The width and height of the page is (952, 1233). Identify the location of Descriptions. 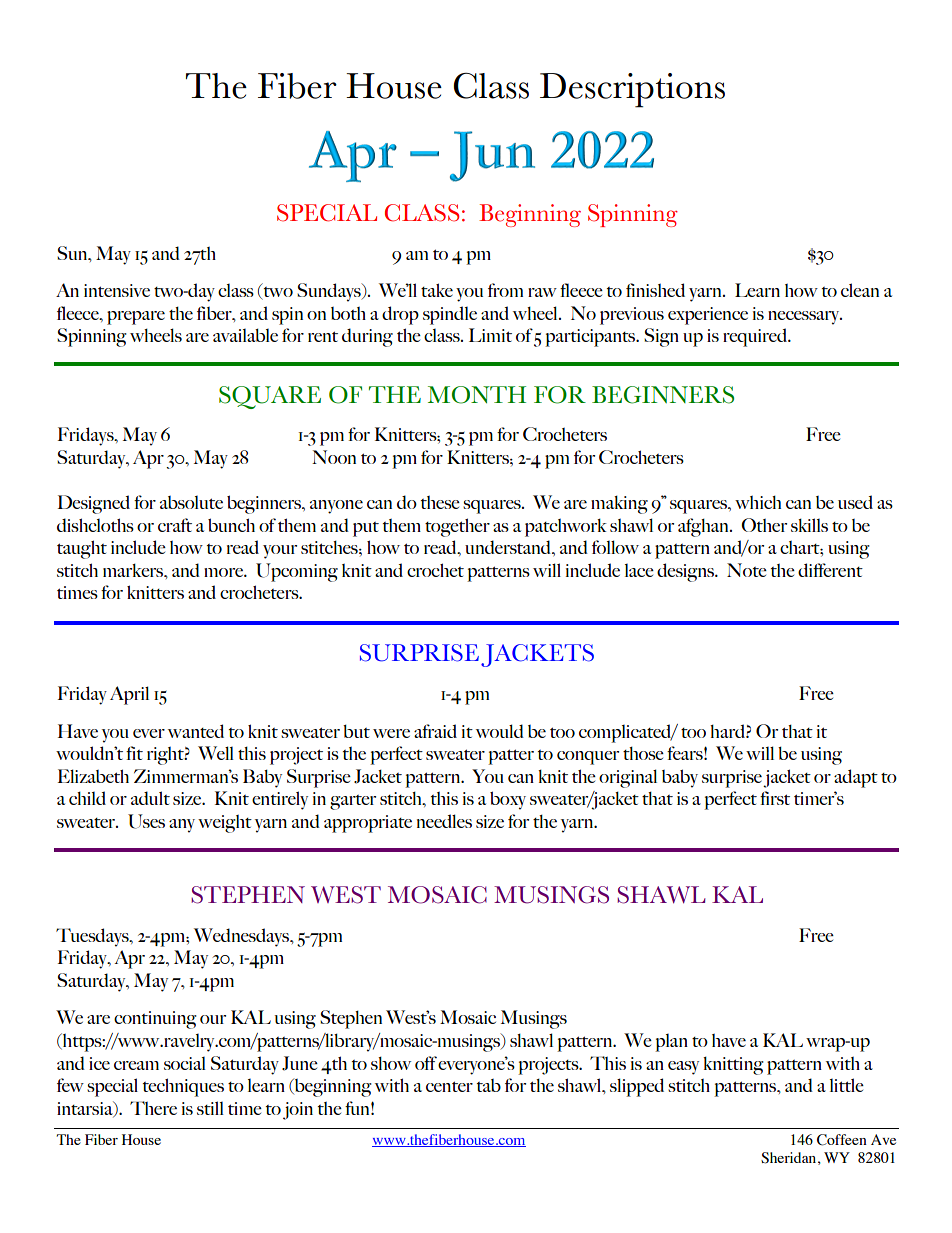
(632, 90).
